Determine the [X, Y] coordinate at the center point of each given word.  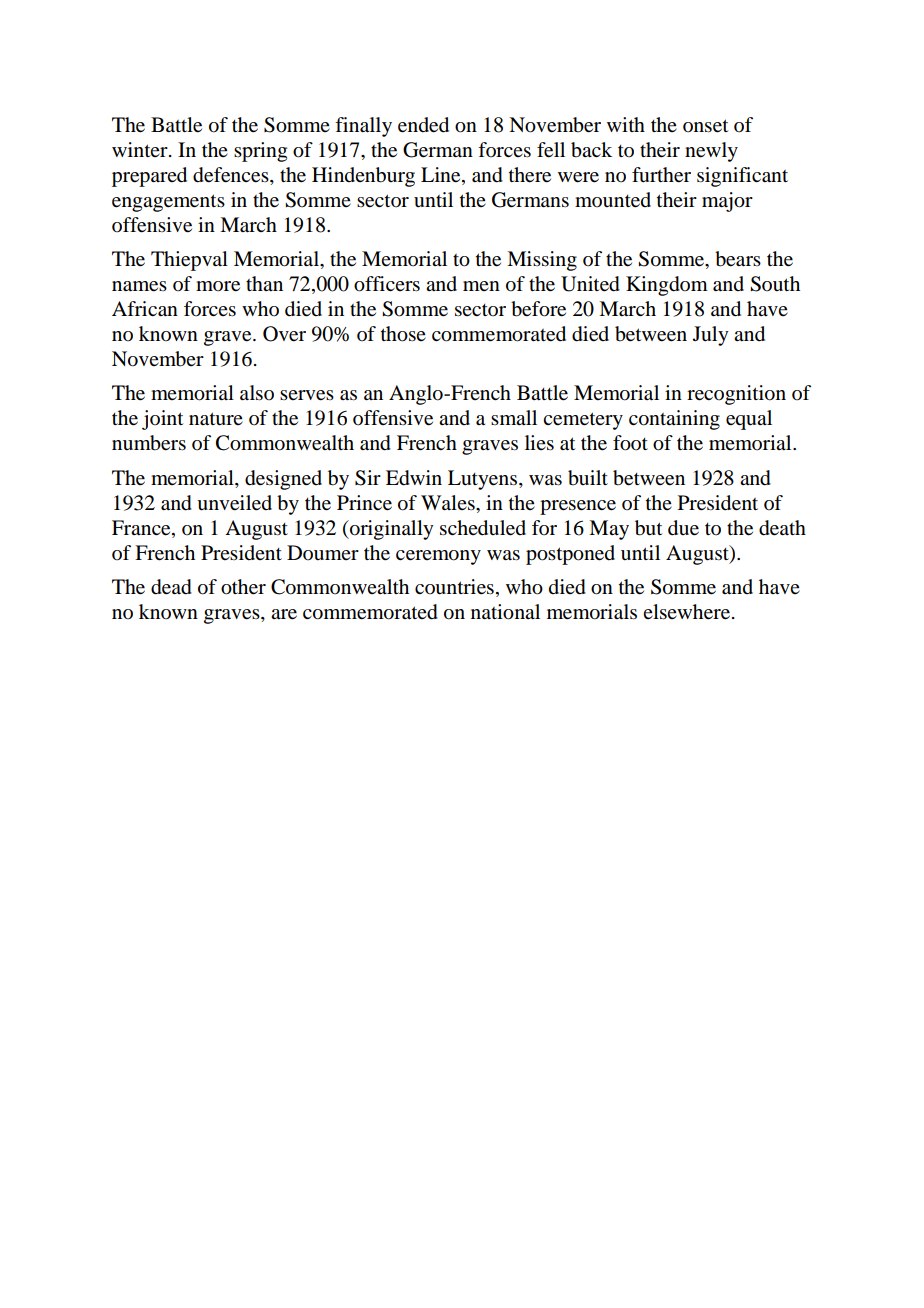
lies [539, 443]
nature [216, 419]
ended [423, 125]
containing [674, 420]
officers [387, 284]
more [218, 286]
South [775, 284]
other [243, 587]
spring [260, 152]
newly [711, 152]
